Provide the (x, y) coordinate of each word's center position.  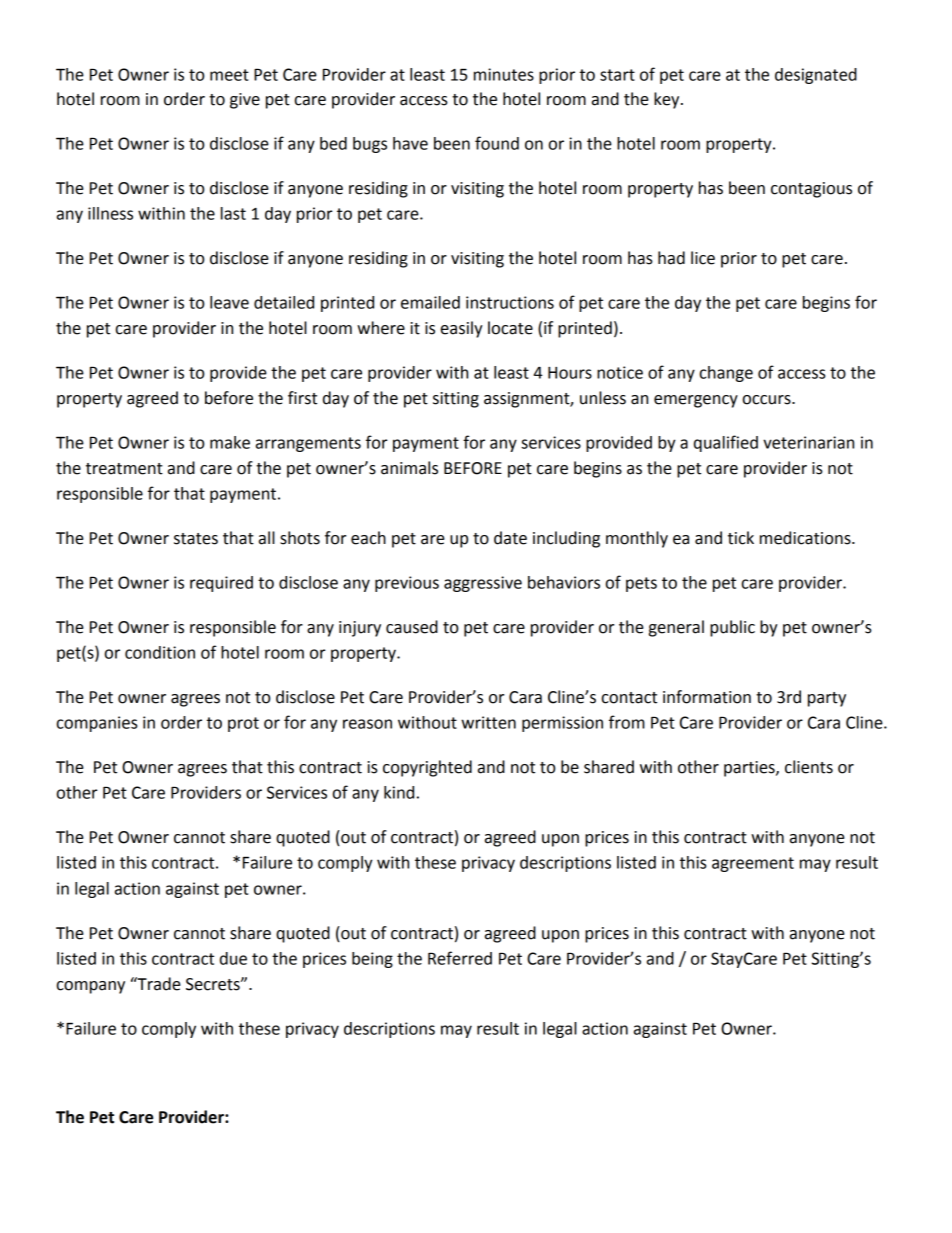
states (196, 539)
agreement (753, 864)
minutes (504, 74)
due (233, 958)
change (726, 374)
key (668, 100)
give (245, 101)
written (488, 722)
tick (741, 538)
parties (750, 769)
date (510, 538)
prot (243, 724)
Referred (460, 958)
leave (229, 302)
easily (462, 329)
